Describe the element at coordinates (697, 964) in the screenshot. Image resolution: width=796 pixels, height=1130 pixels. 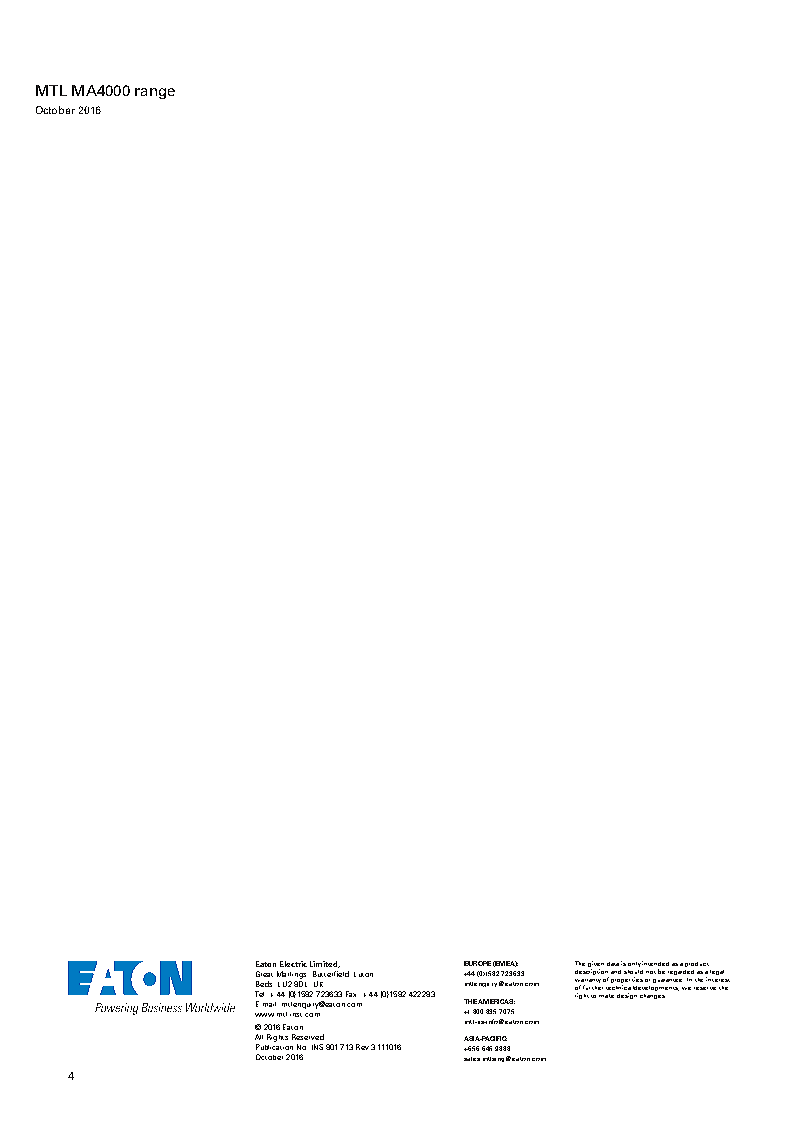
I see `product` at that location.
